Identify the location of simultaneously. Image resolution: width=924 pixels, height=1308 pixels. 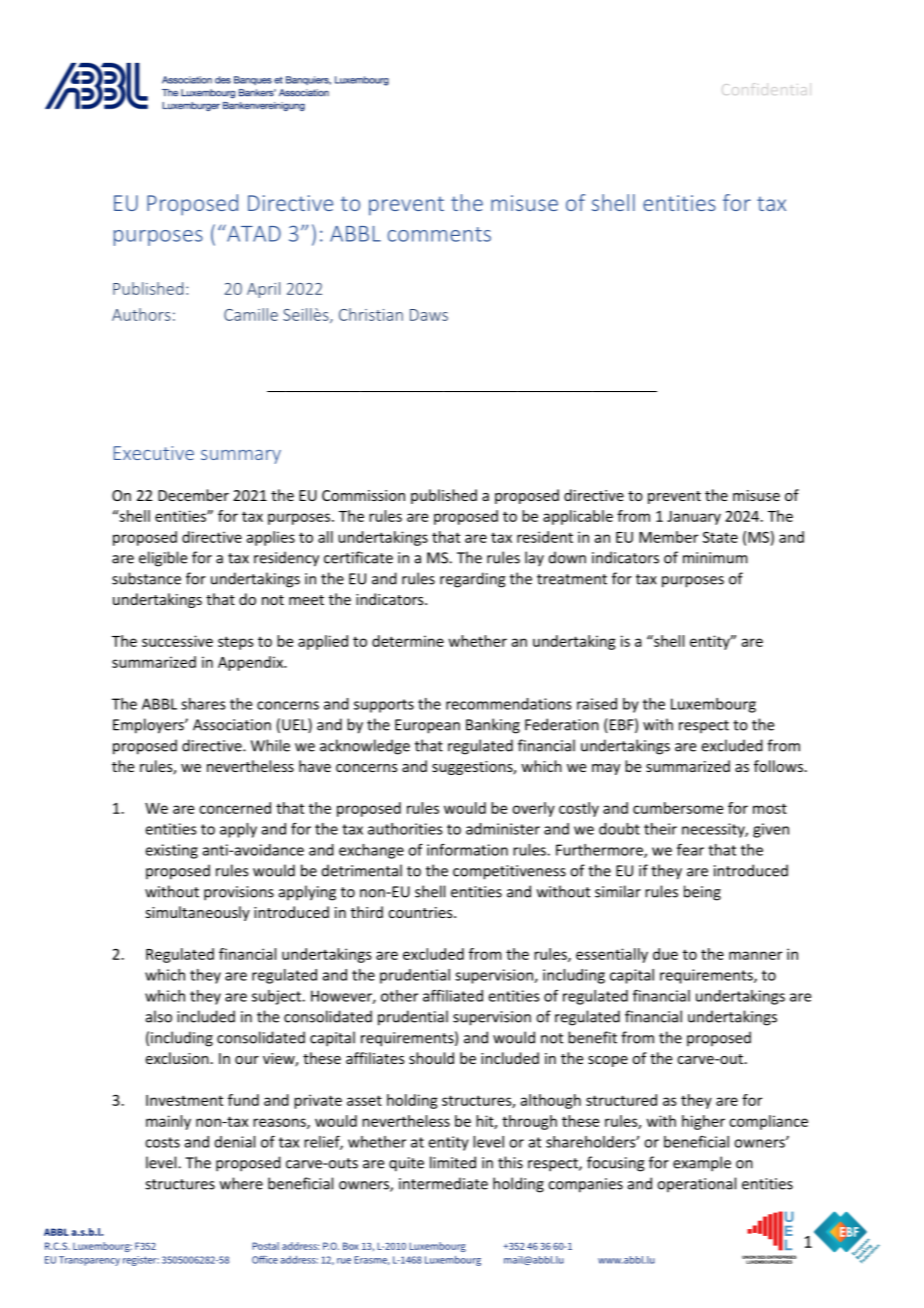
(197, 913).
